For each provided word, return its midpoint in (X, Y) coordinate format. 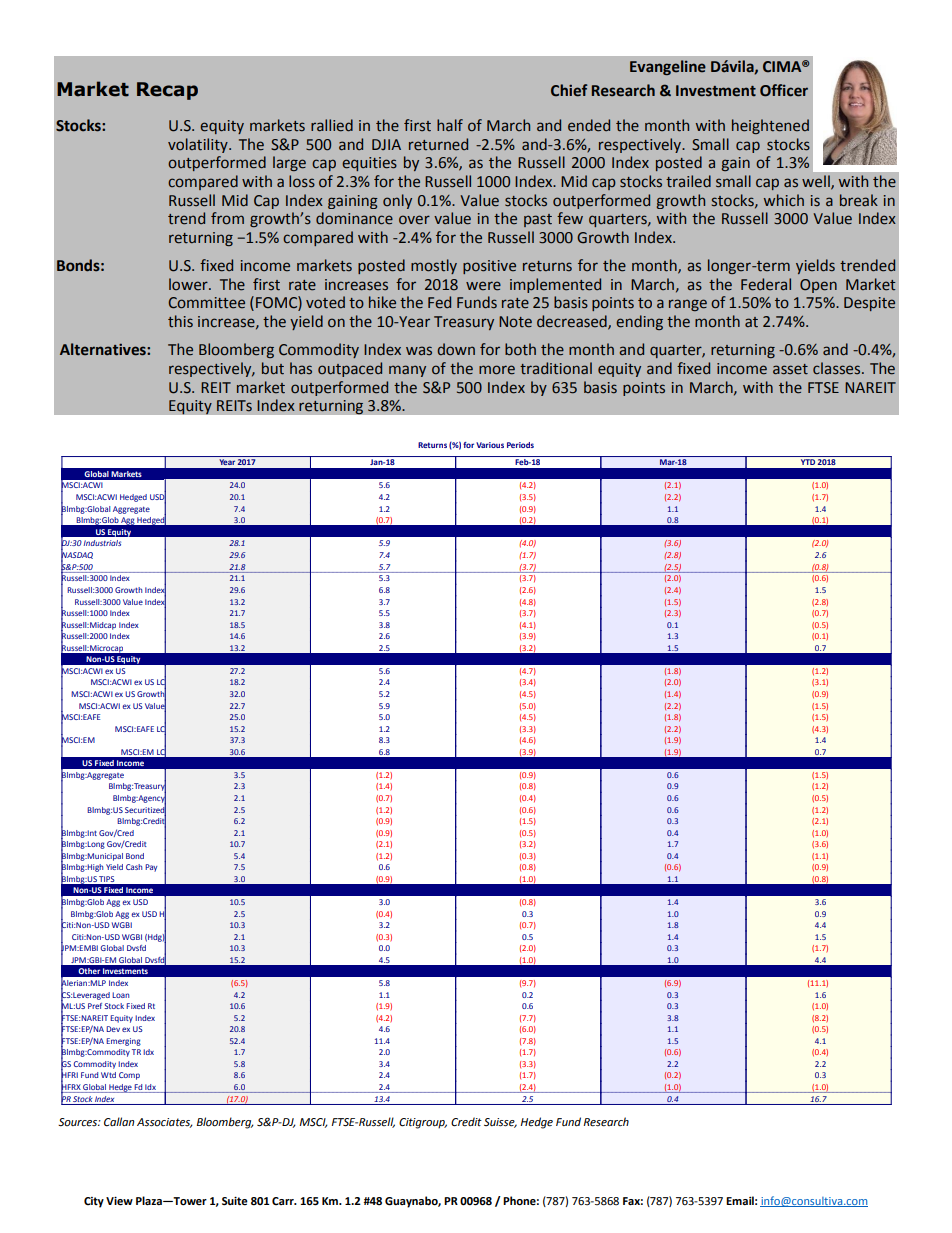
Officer (784, 90)
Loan (121, 995)
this (180, 321)
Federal (766, 284)
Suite (235, 1201)
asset (790, 369)
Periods (520, 445)
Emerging (123, 1042)
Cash (134, 867)
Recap (167, 91)
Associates (165, 1123)
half (450, 125)
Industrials (102, 543)
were (483, 286)
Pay (151, 868)
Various (490, 445)
